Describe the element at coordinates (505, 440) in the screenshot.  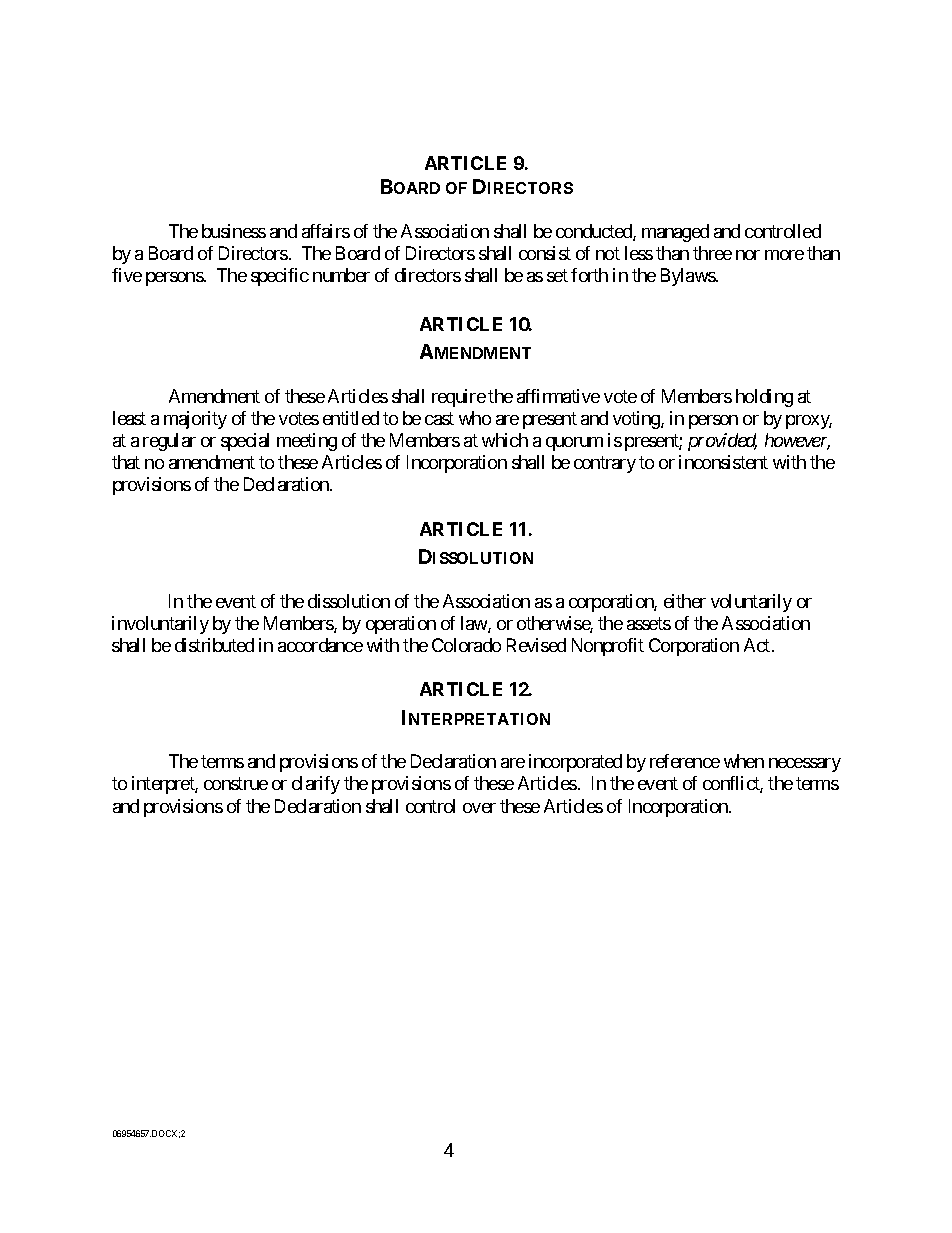
I see `which` at that location.
